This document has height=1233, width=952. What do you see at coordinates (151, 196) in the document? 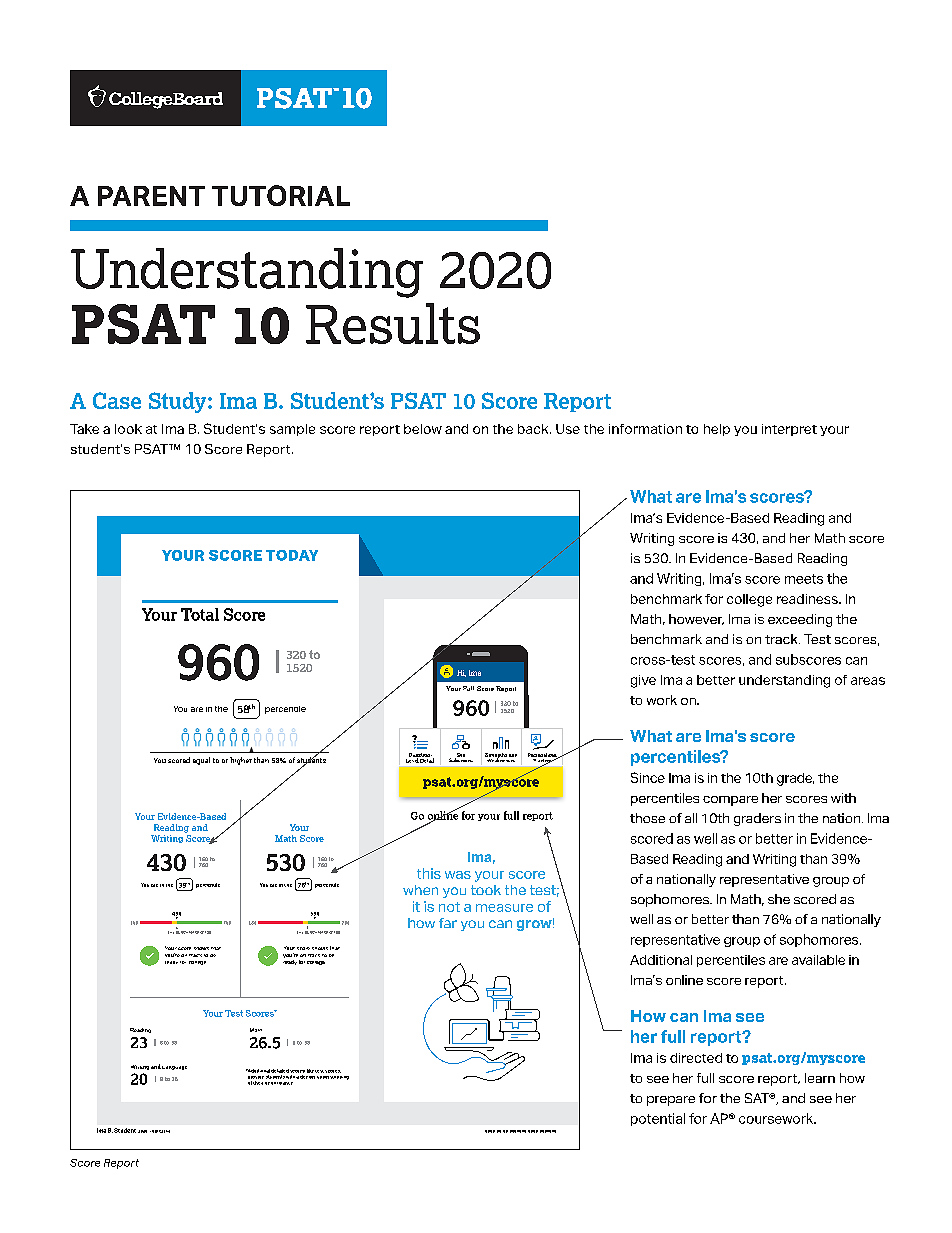
I see `PARENT` at bounding box center [151, 196].
